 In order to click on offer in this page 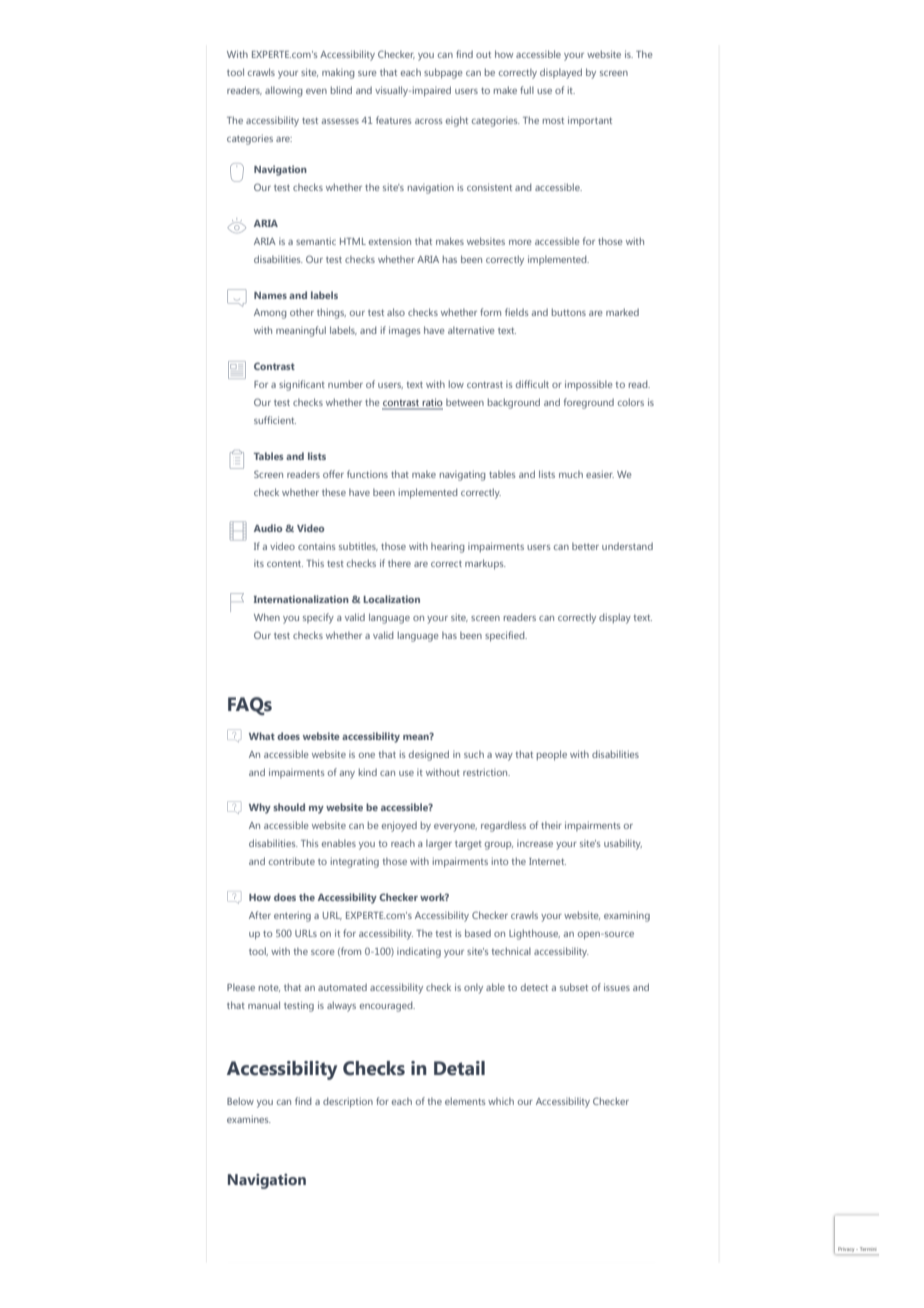, I will do `click(333, 474)`.
